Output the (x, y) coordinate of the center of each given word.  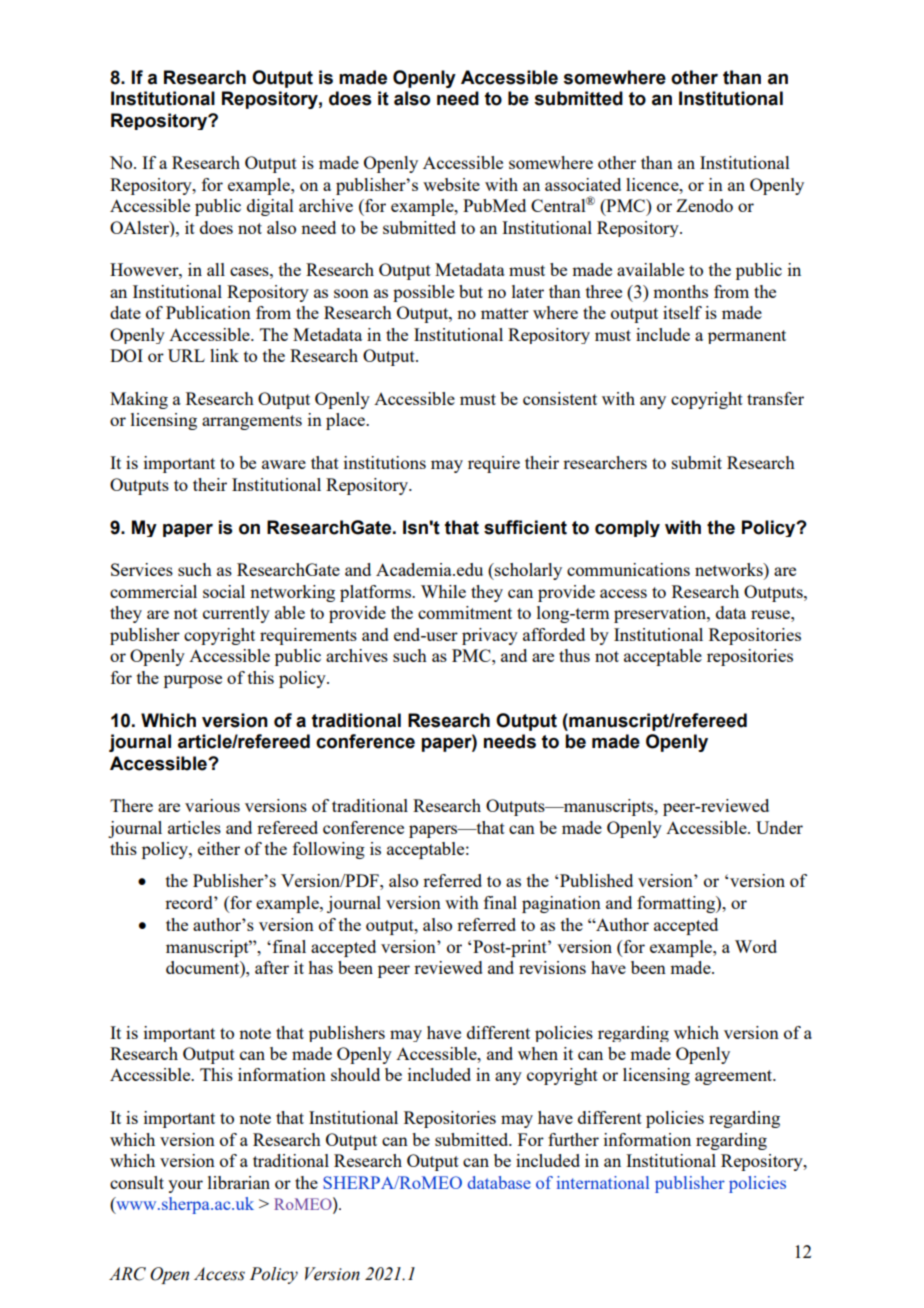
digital (270, 207)
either (219, 848)
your (185, 1186)
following (329, 850)
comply (627, 528)
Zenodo (704, 205)
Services (142, 569)
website (451, 184)
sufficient (525, 527)
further (573, 1139)
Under (779, 827)
